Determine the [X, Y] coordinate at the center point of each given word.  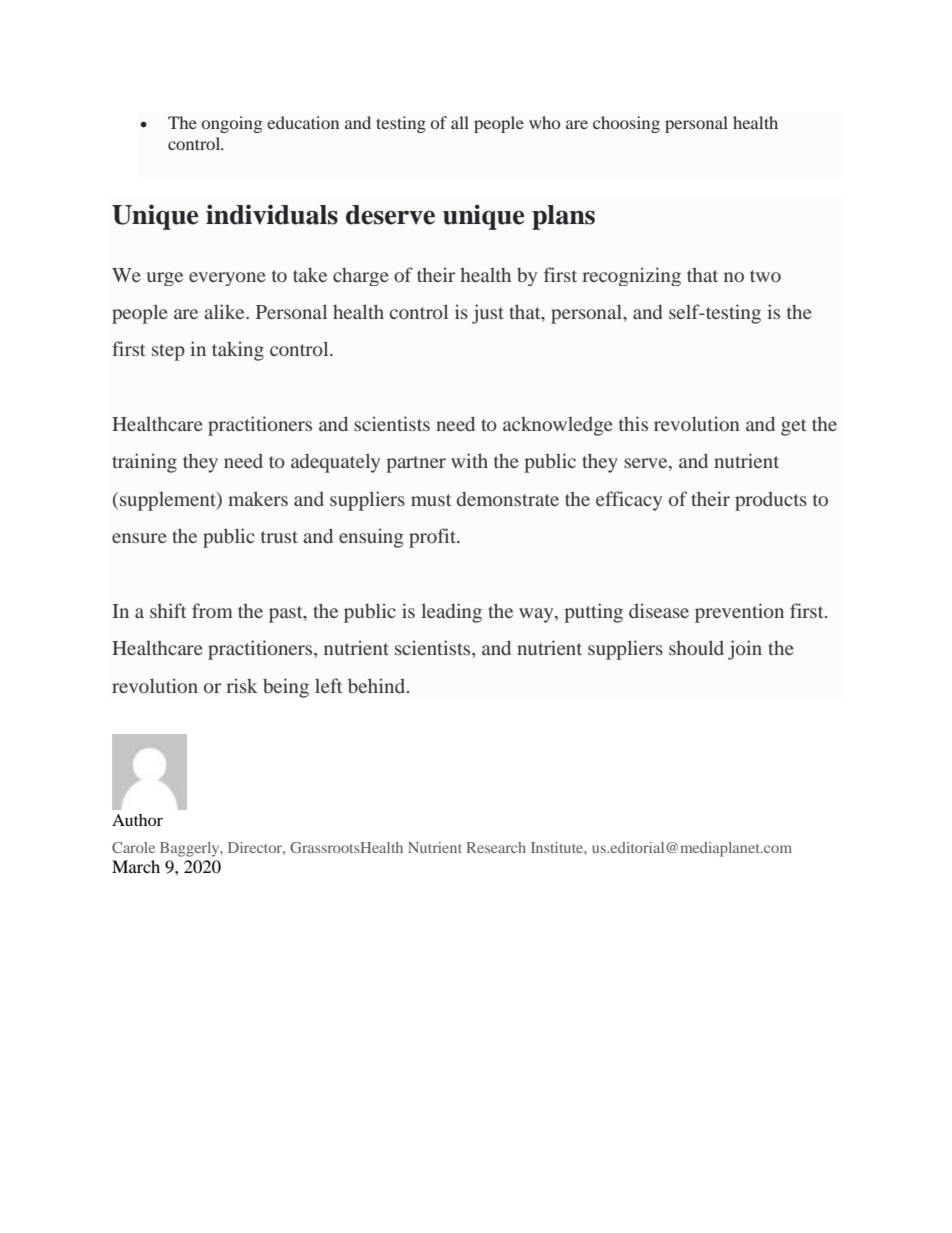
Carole [133, 847]
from [212, 610]
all [460, 122]
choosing [626, 124]
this [633, 423]
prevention [739, 613]
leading [451, 613]
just [488, 314]
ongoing [232, 124]
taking [238, 351]
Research [496, 847]
